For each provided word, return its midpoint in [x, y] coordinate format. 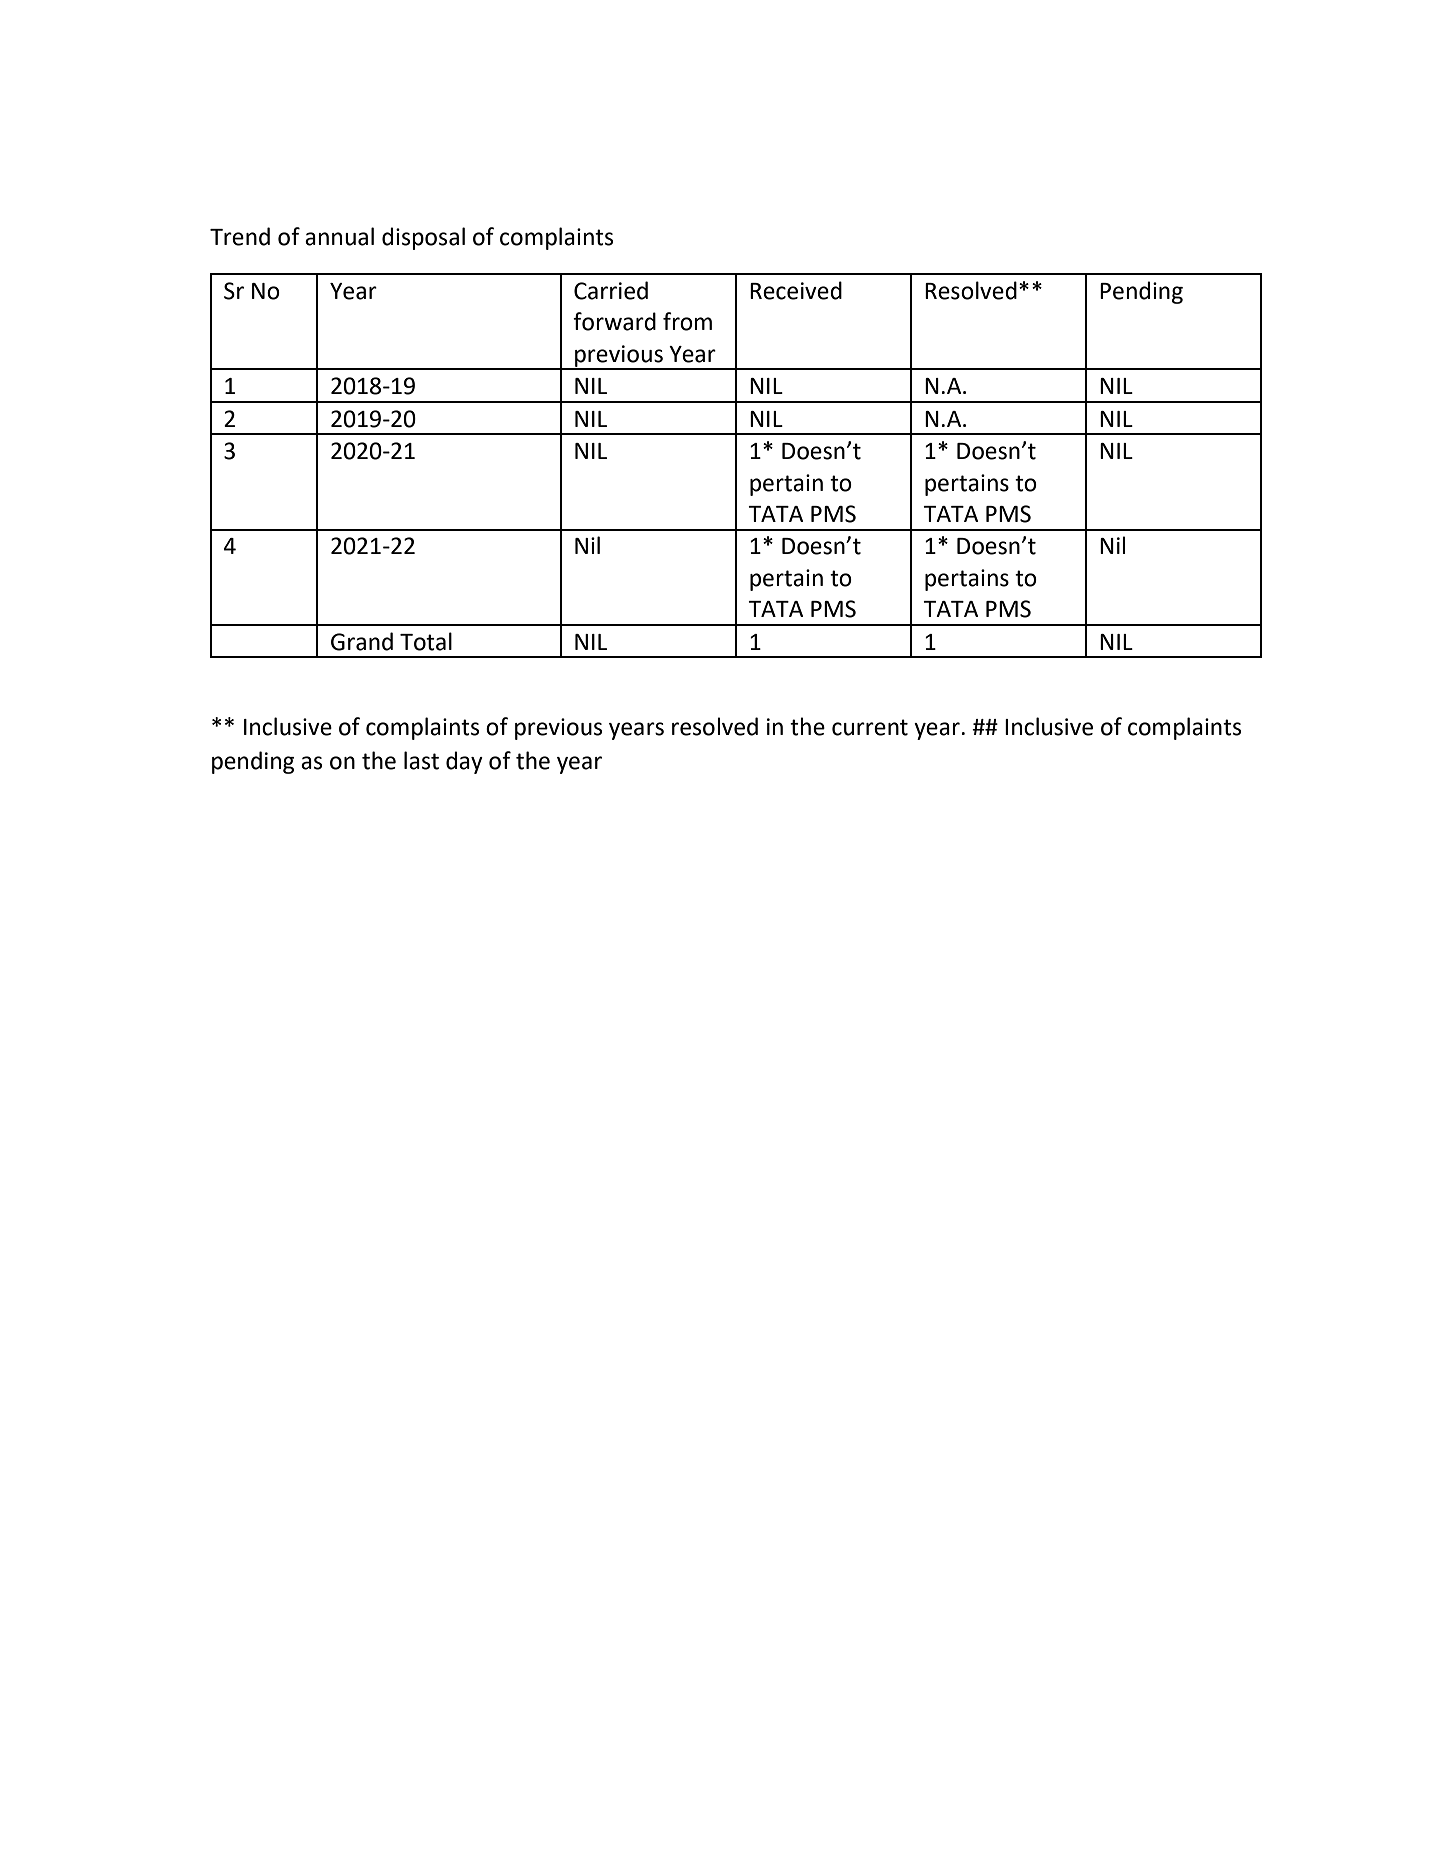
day [464, 762]
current [870, 727]
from [687, 321]
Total [426, 641]
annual [339, 236]
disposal [423, 238]
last [421, 760]
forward [614, 321]
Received [796, 290]
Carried [611, 290]
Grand [362, 641]
